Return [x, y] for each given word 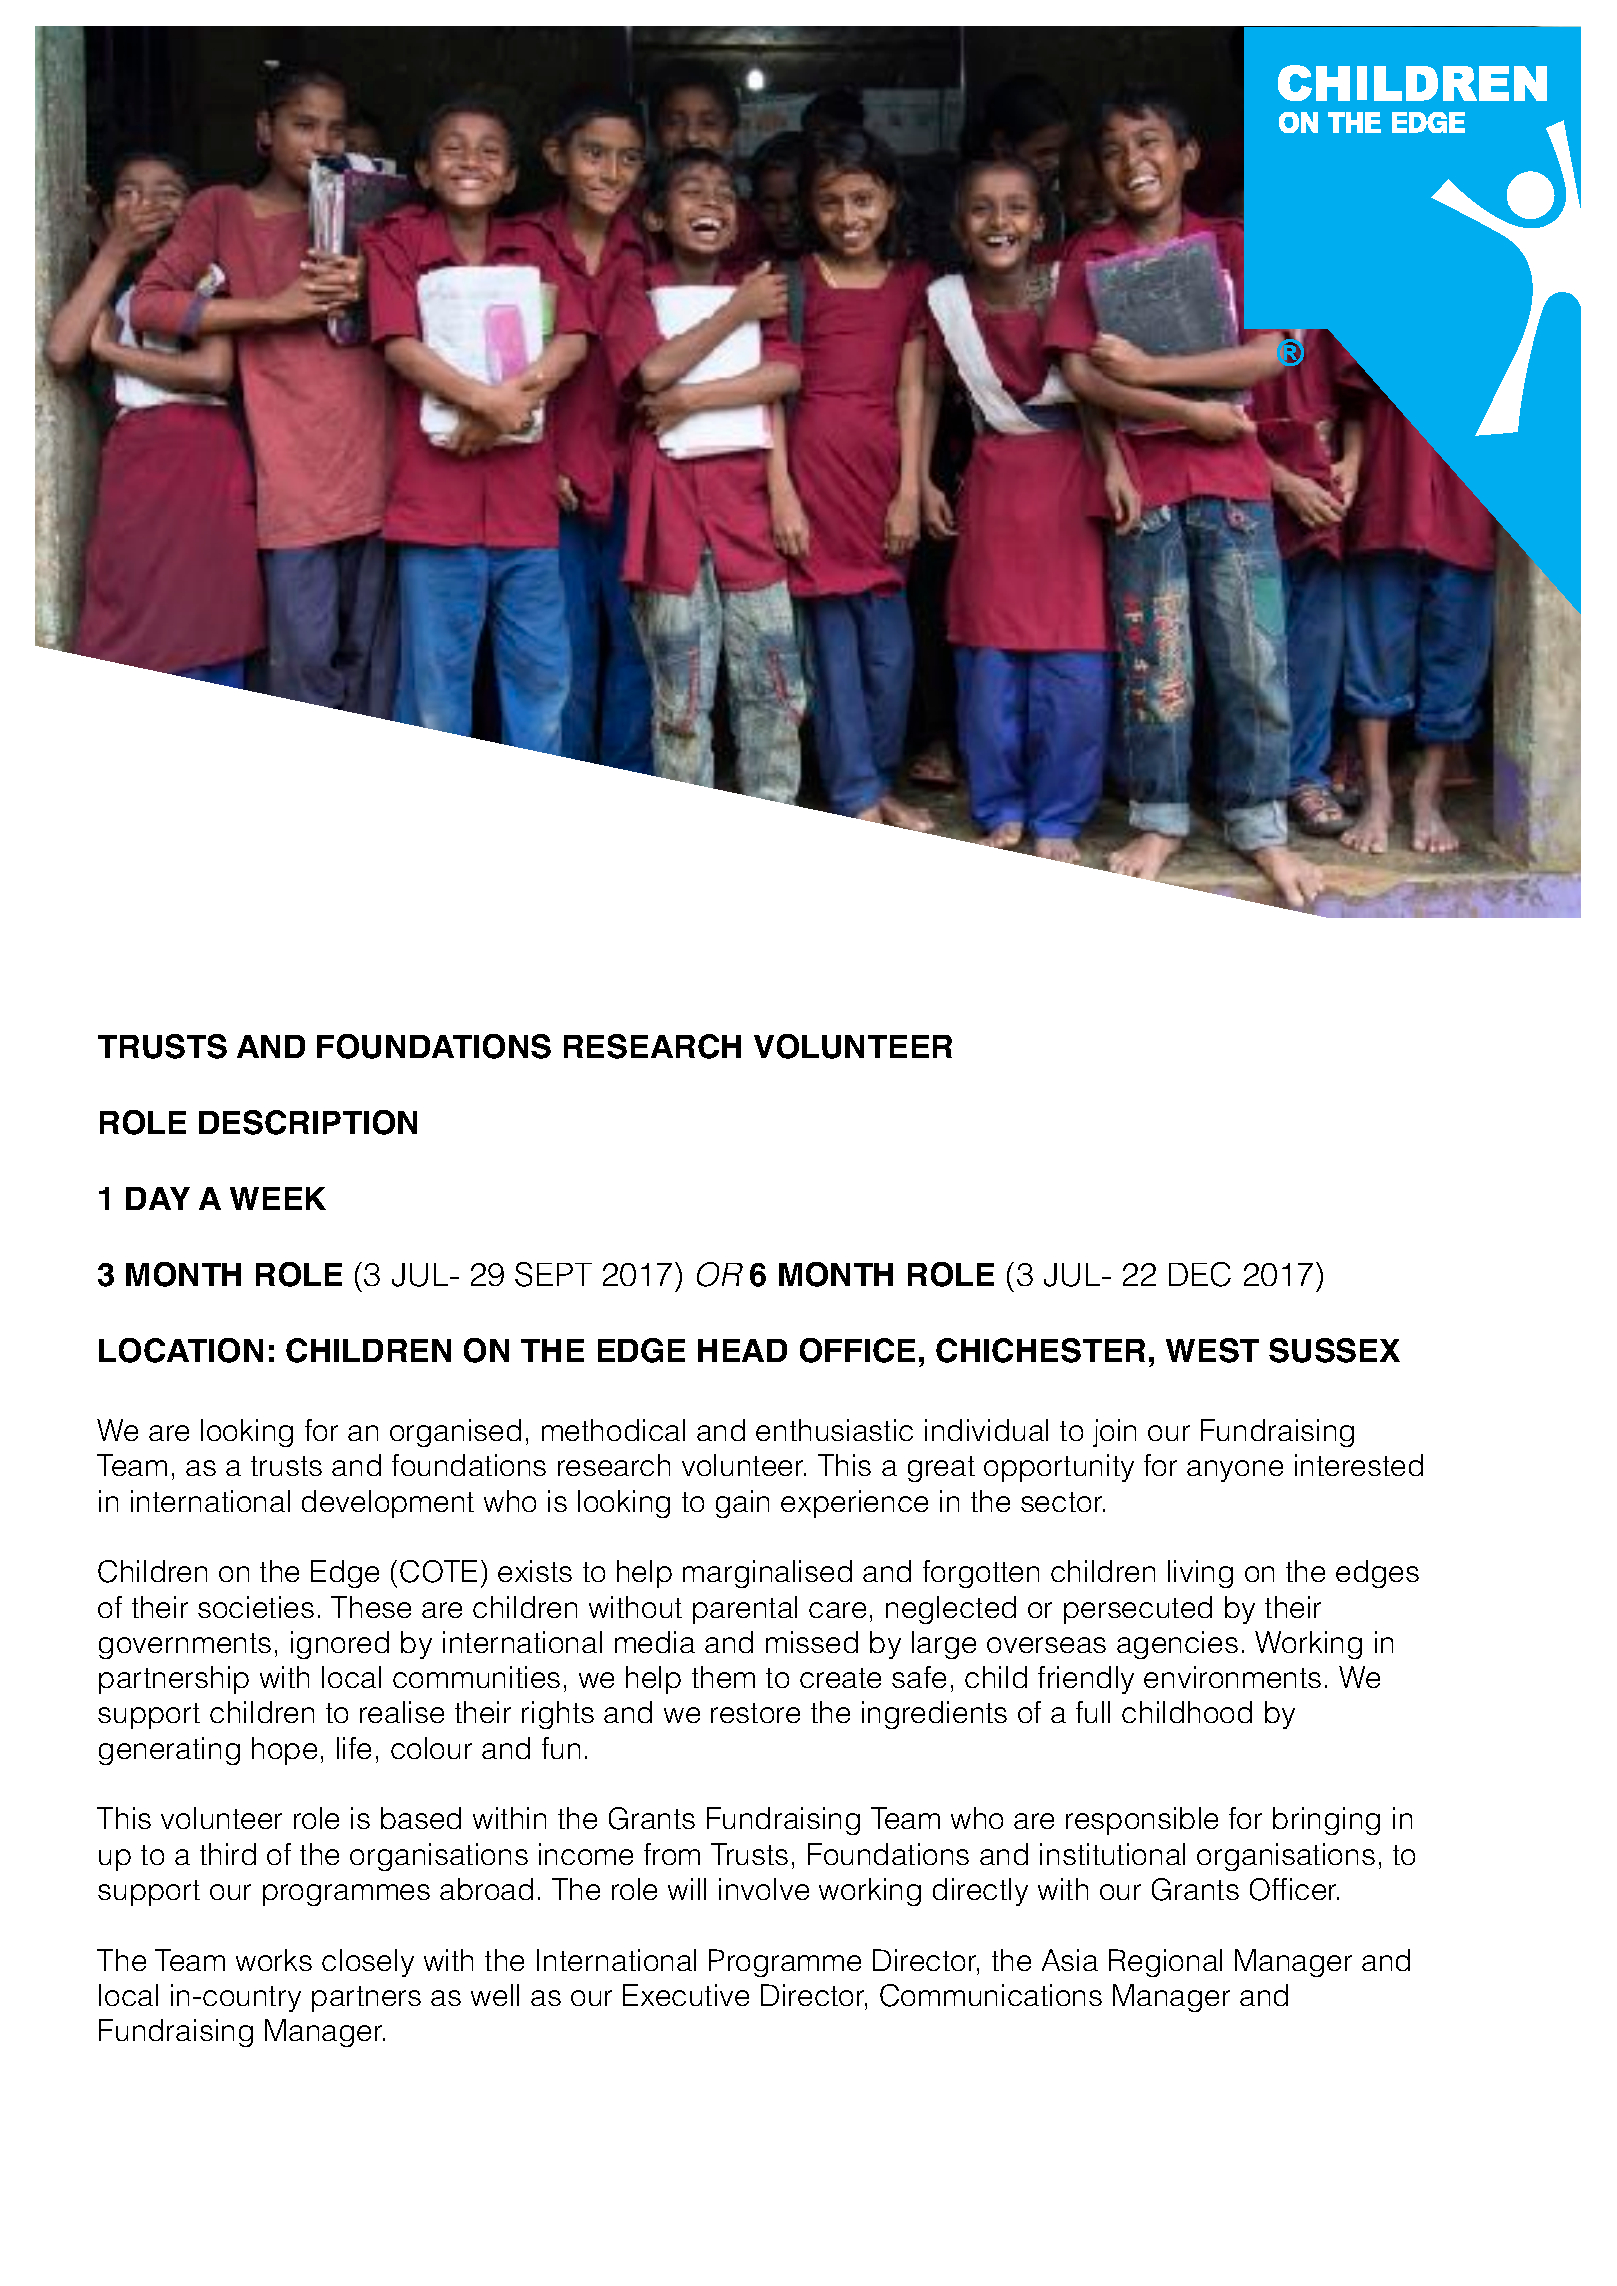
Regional [1165, 1963]
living [1200, 1574]
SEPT [553, 1274]
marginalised [767, 1574]
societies [256, 1607]
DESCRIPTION [308, 1122]
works [274, 1960]
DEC [1200, 1274]
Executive [686, 1995]
